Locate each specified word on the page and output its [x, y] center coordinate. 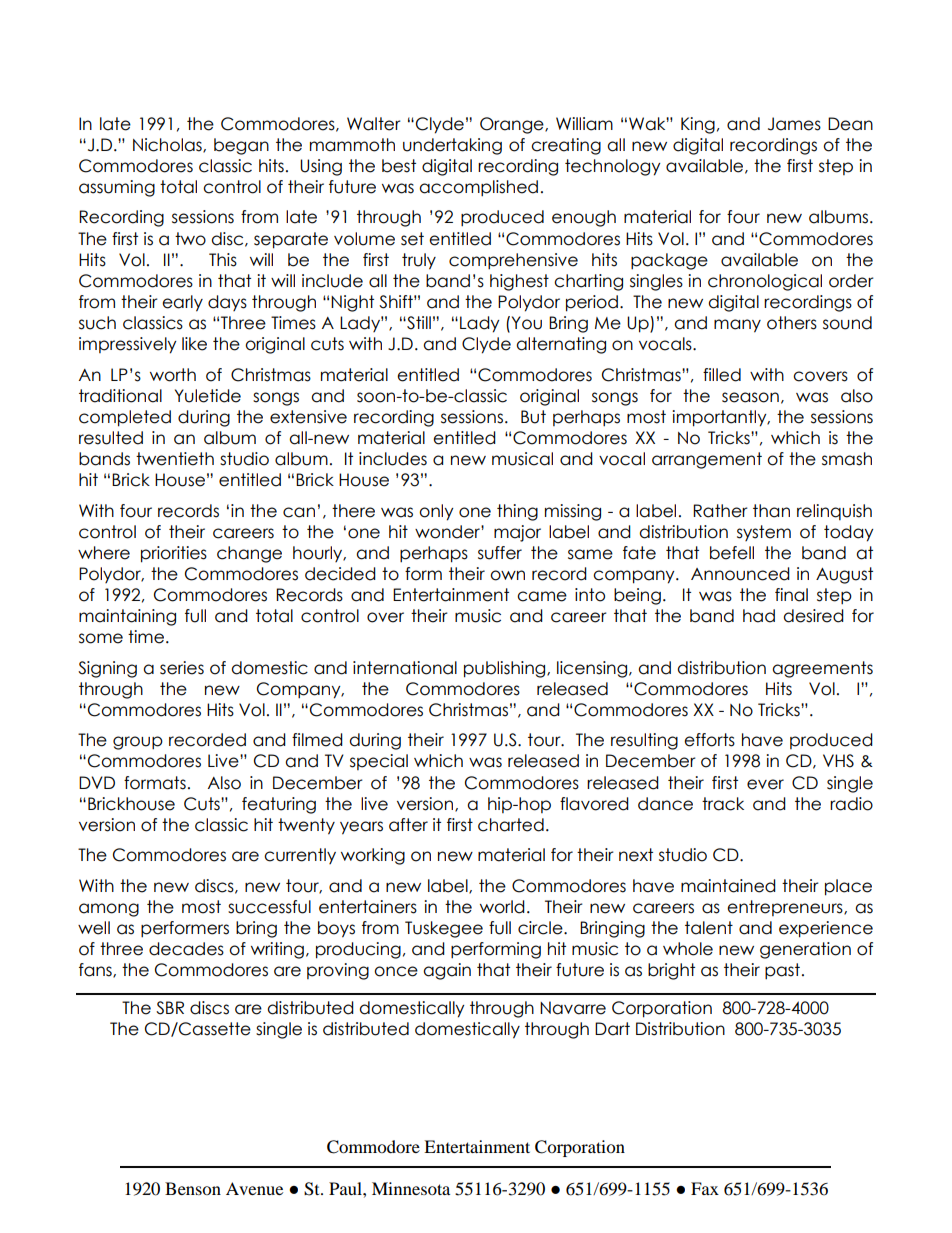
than [771, 511]
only [436, 512]
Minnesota [411, 1188]
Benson [193, 1188]
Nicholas [168, 145]
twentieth [175, 459]
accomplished [478, 188]
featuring [279, 805]
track [723, 804]
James [794, 124]
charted [511, 825]
